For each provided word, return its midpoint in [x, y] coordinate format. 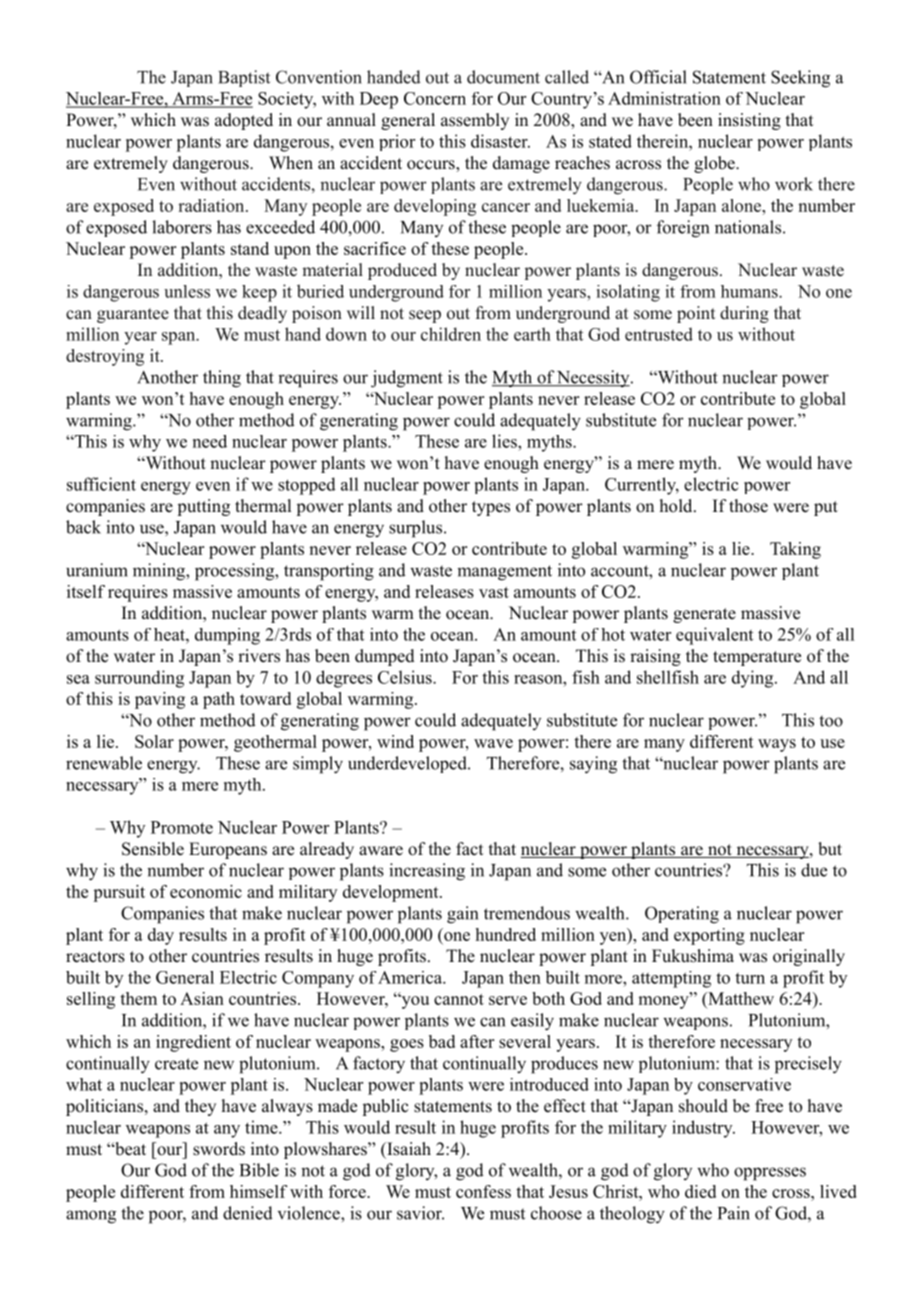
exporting [709, 936]
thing [222, 379]
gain [462, 915]
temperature [757, 658]
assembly [475, 121]
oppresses [770, 1174]
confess [483, 1191]
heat [170, 634]
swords [219, 1149]
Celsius [406, 677]
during [744, 314]
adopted [244, 121]
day [161, 936]
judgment [407, 379]
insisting [749, 121]
